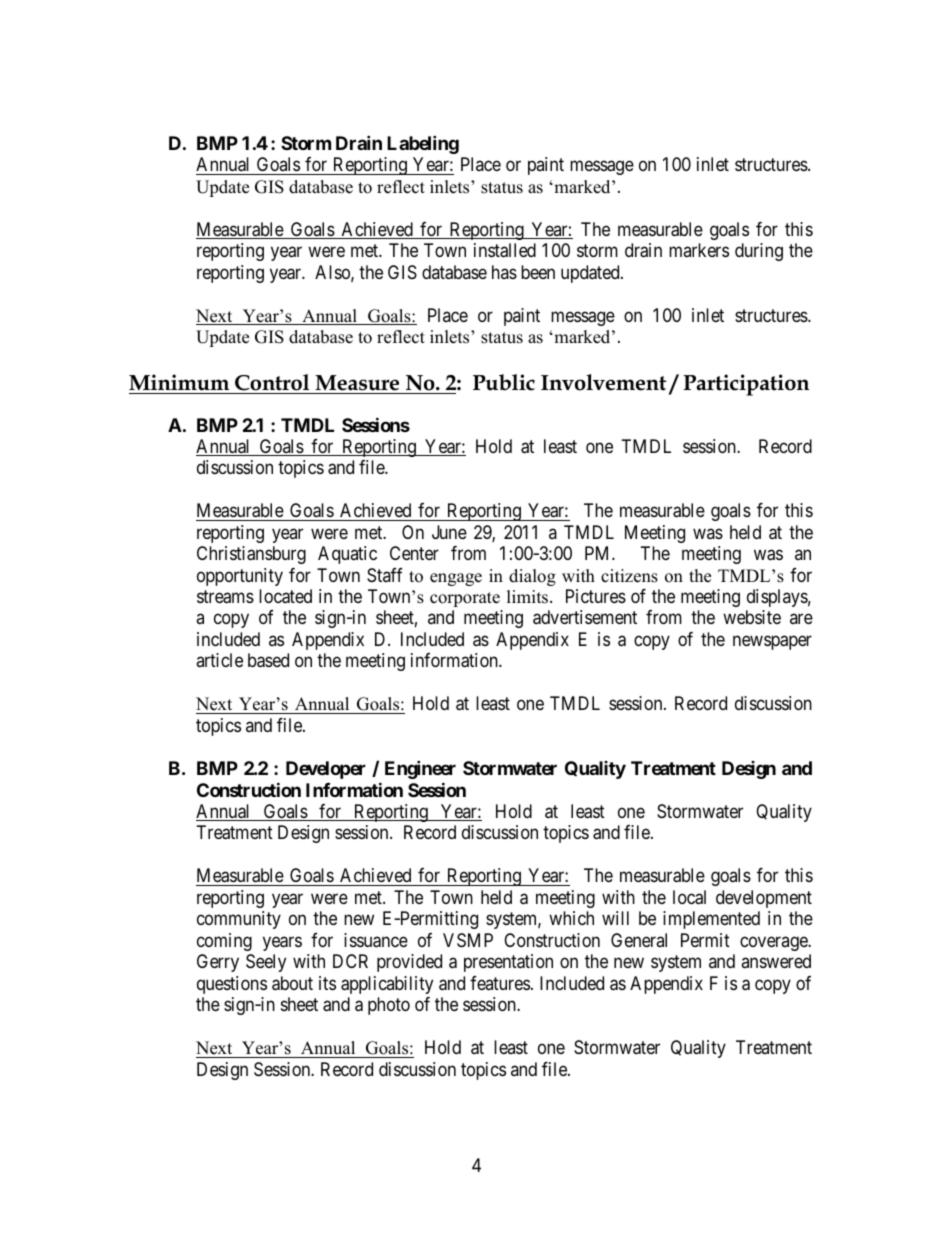 The height and width of the screenshot is (1233, 952). I want to click on based, so click(268, 660).
